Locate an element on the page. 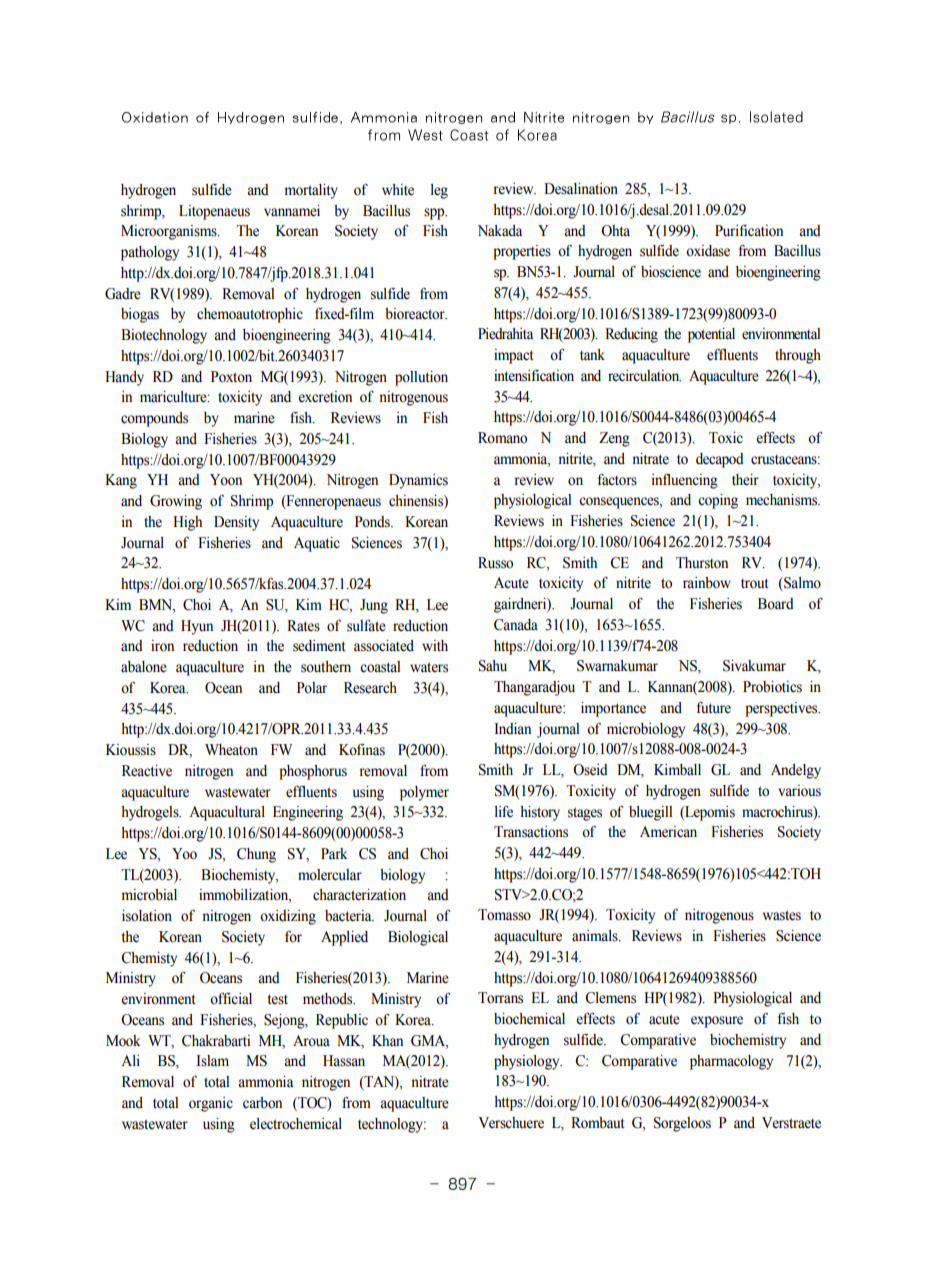 The image size is (925, 1288). organic is located at coordinates (211, 1104).
